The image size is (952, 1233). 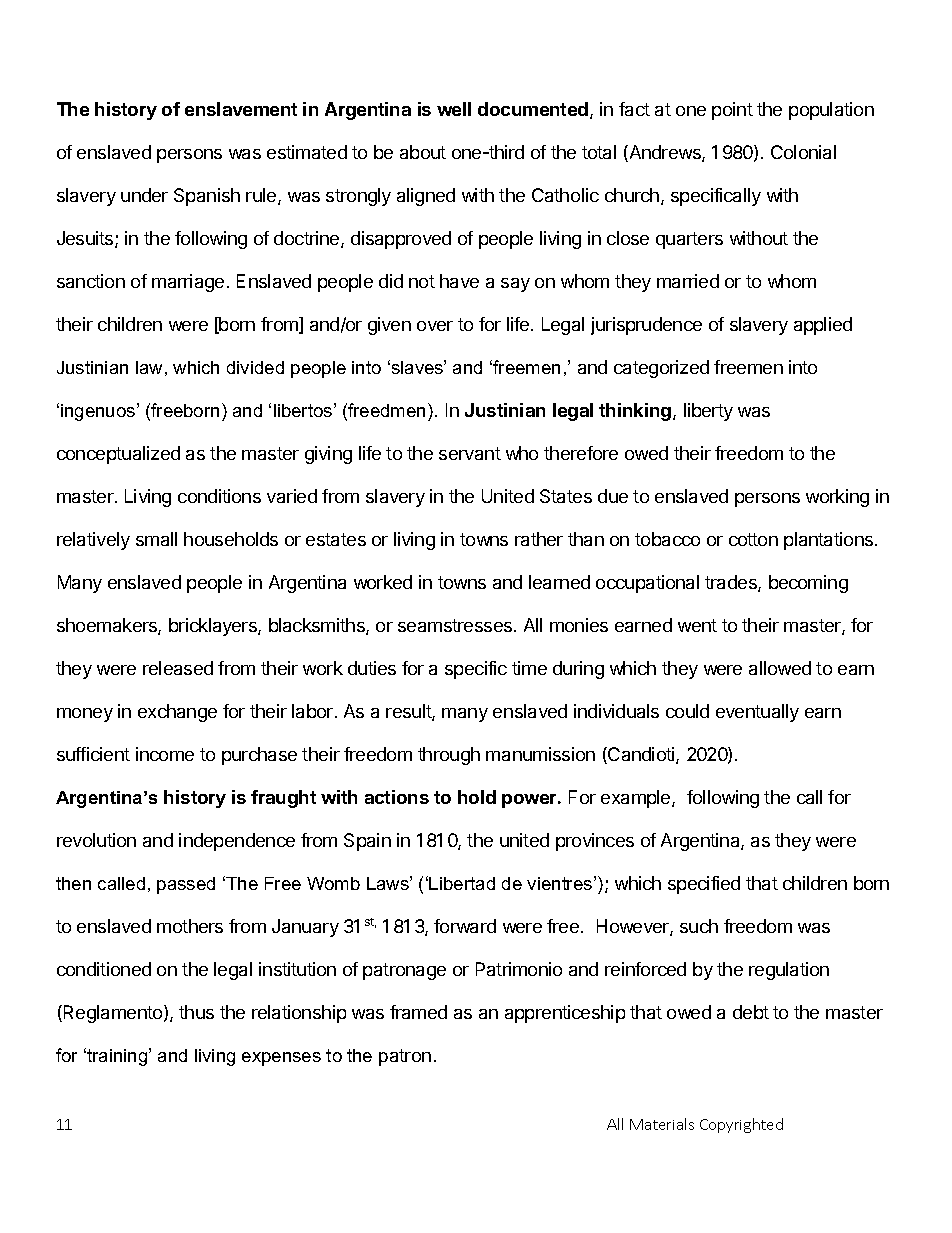 What do you see at coordinates (708, 412) in the document?
I see `liberty` at bounding box center [708, 412].
